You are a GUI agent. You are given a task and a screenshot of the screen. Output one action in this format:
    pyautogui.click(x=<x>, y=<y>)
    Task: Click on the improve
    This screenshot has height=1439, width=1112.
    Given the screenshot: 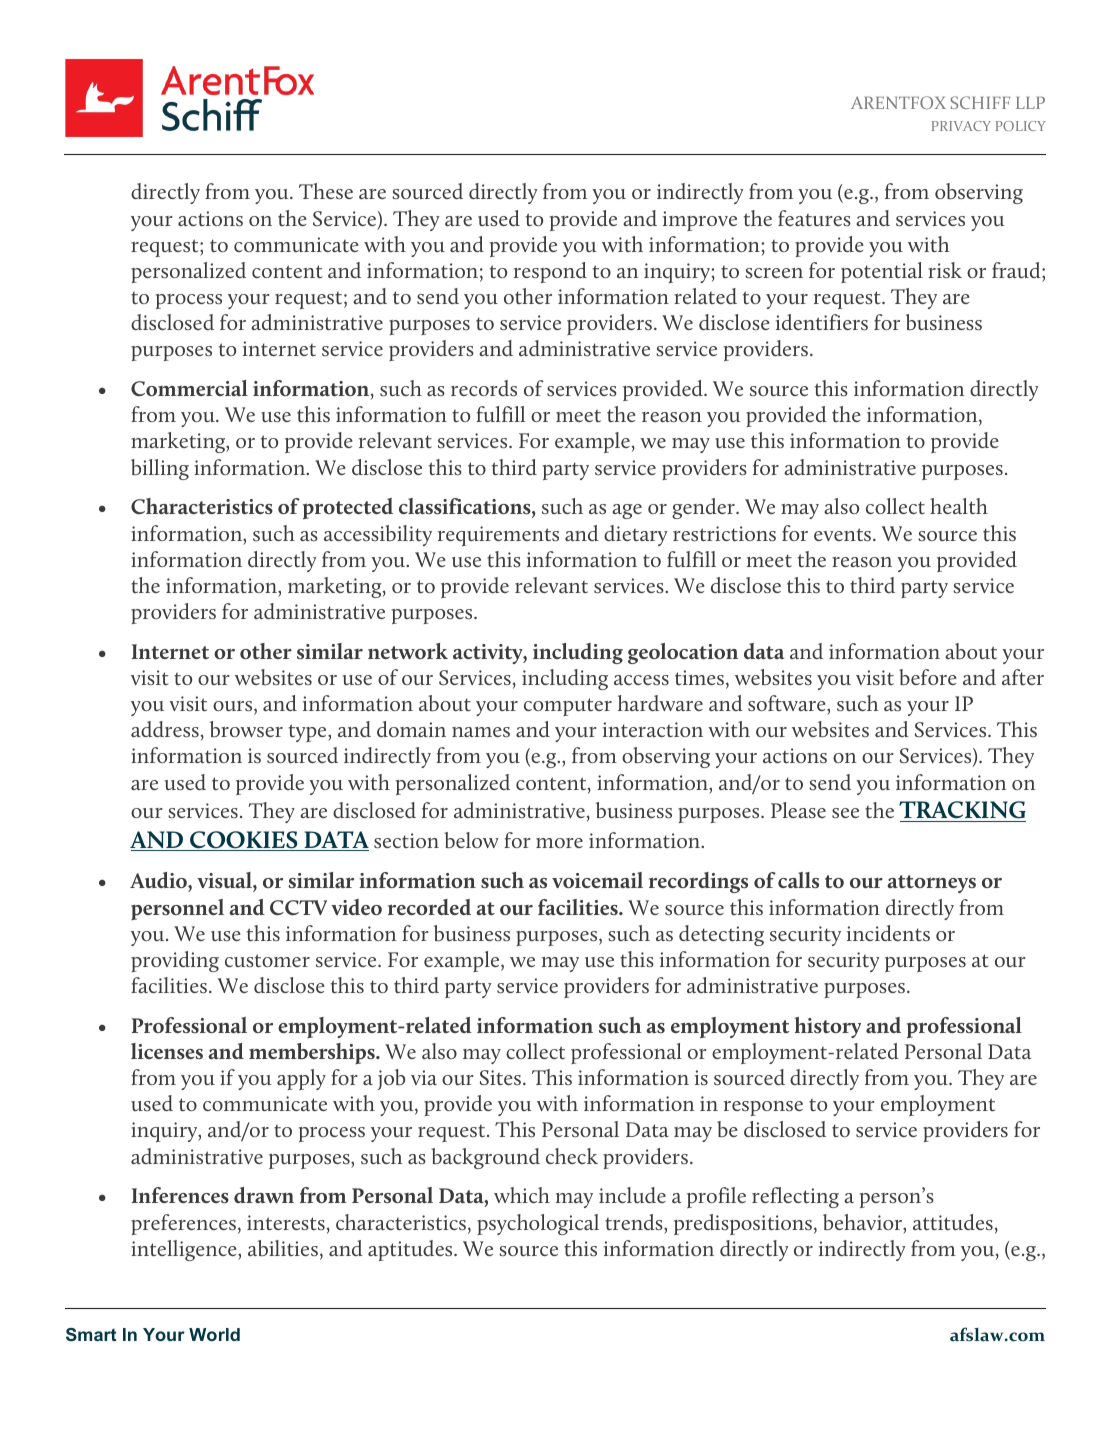 What is the action you would take?
    pyautogui.click(x=700, y=221)
